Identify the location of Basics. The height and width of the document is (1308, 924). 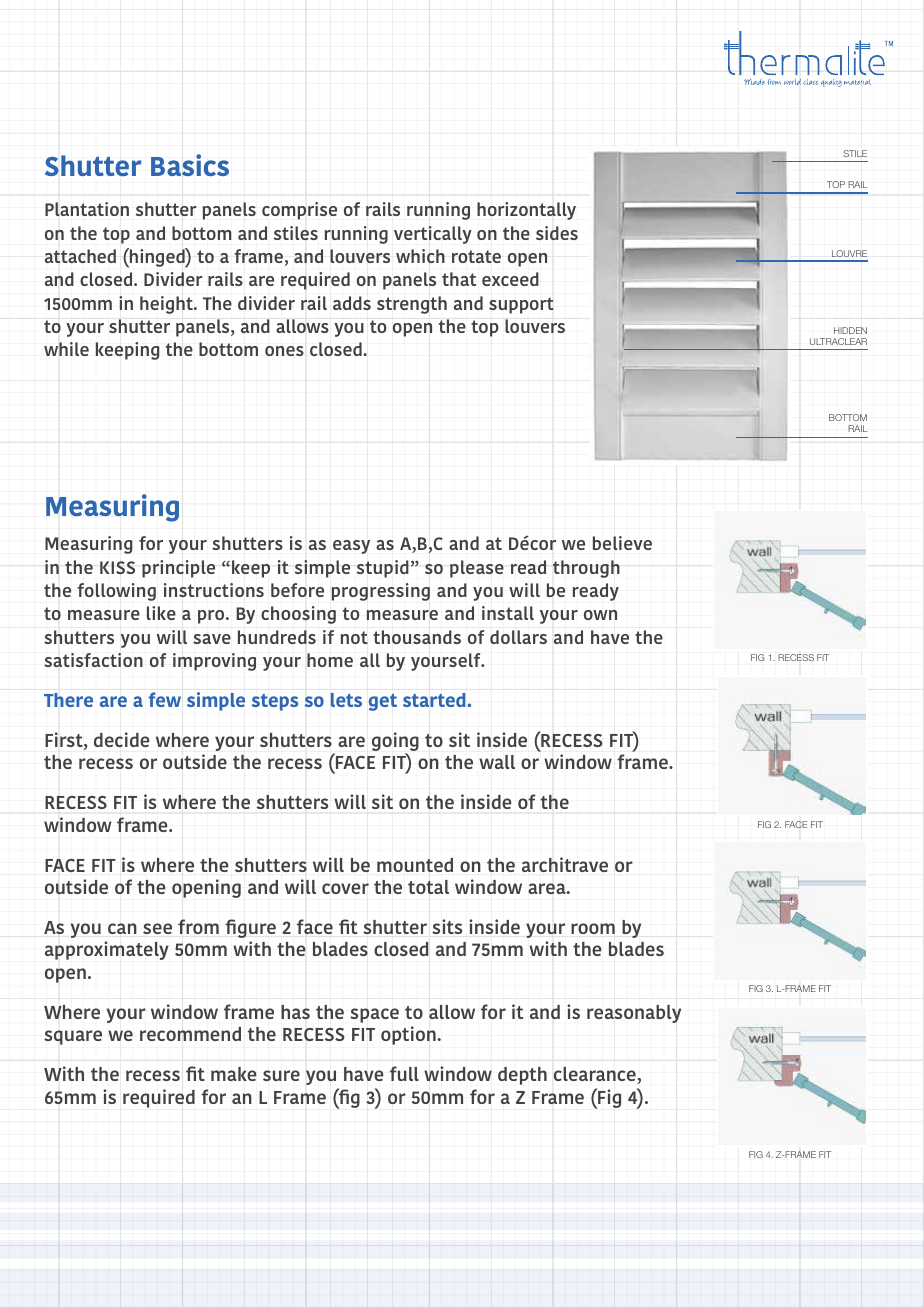
(190, 165).
